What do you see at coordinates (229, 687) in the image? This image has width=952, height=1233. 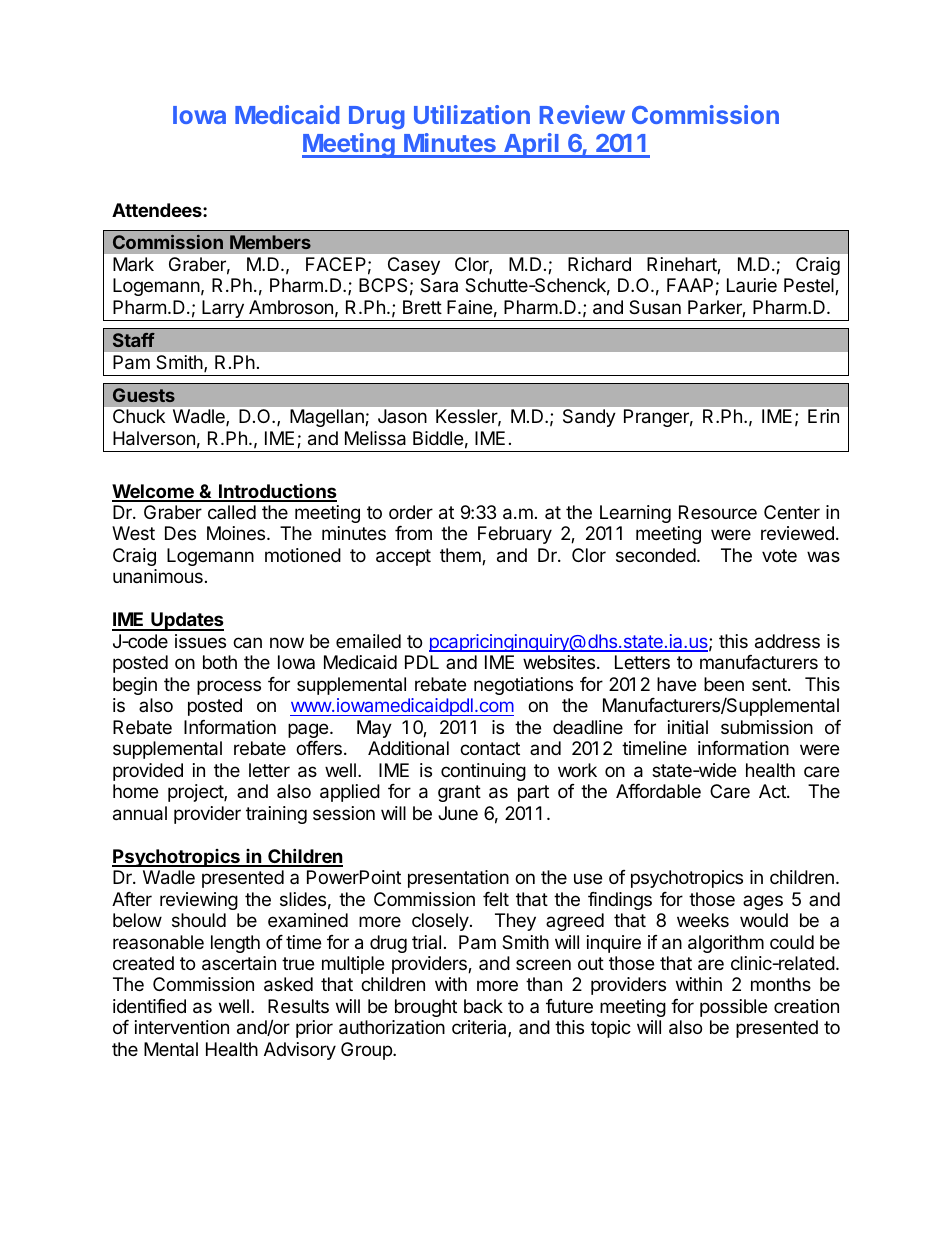 I see `process` at bounding box center [229, 687].
